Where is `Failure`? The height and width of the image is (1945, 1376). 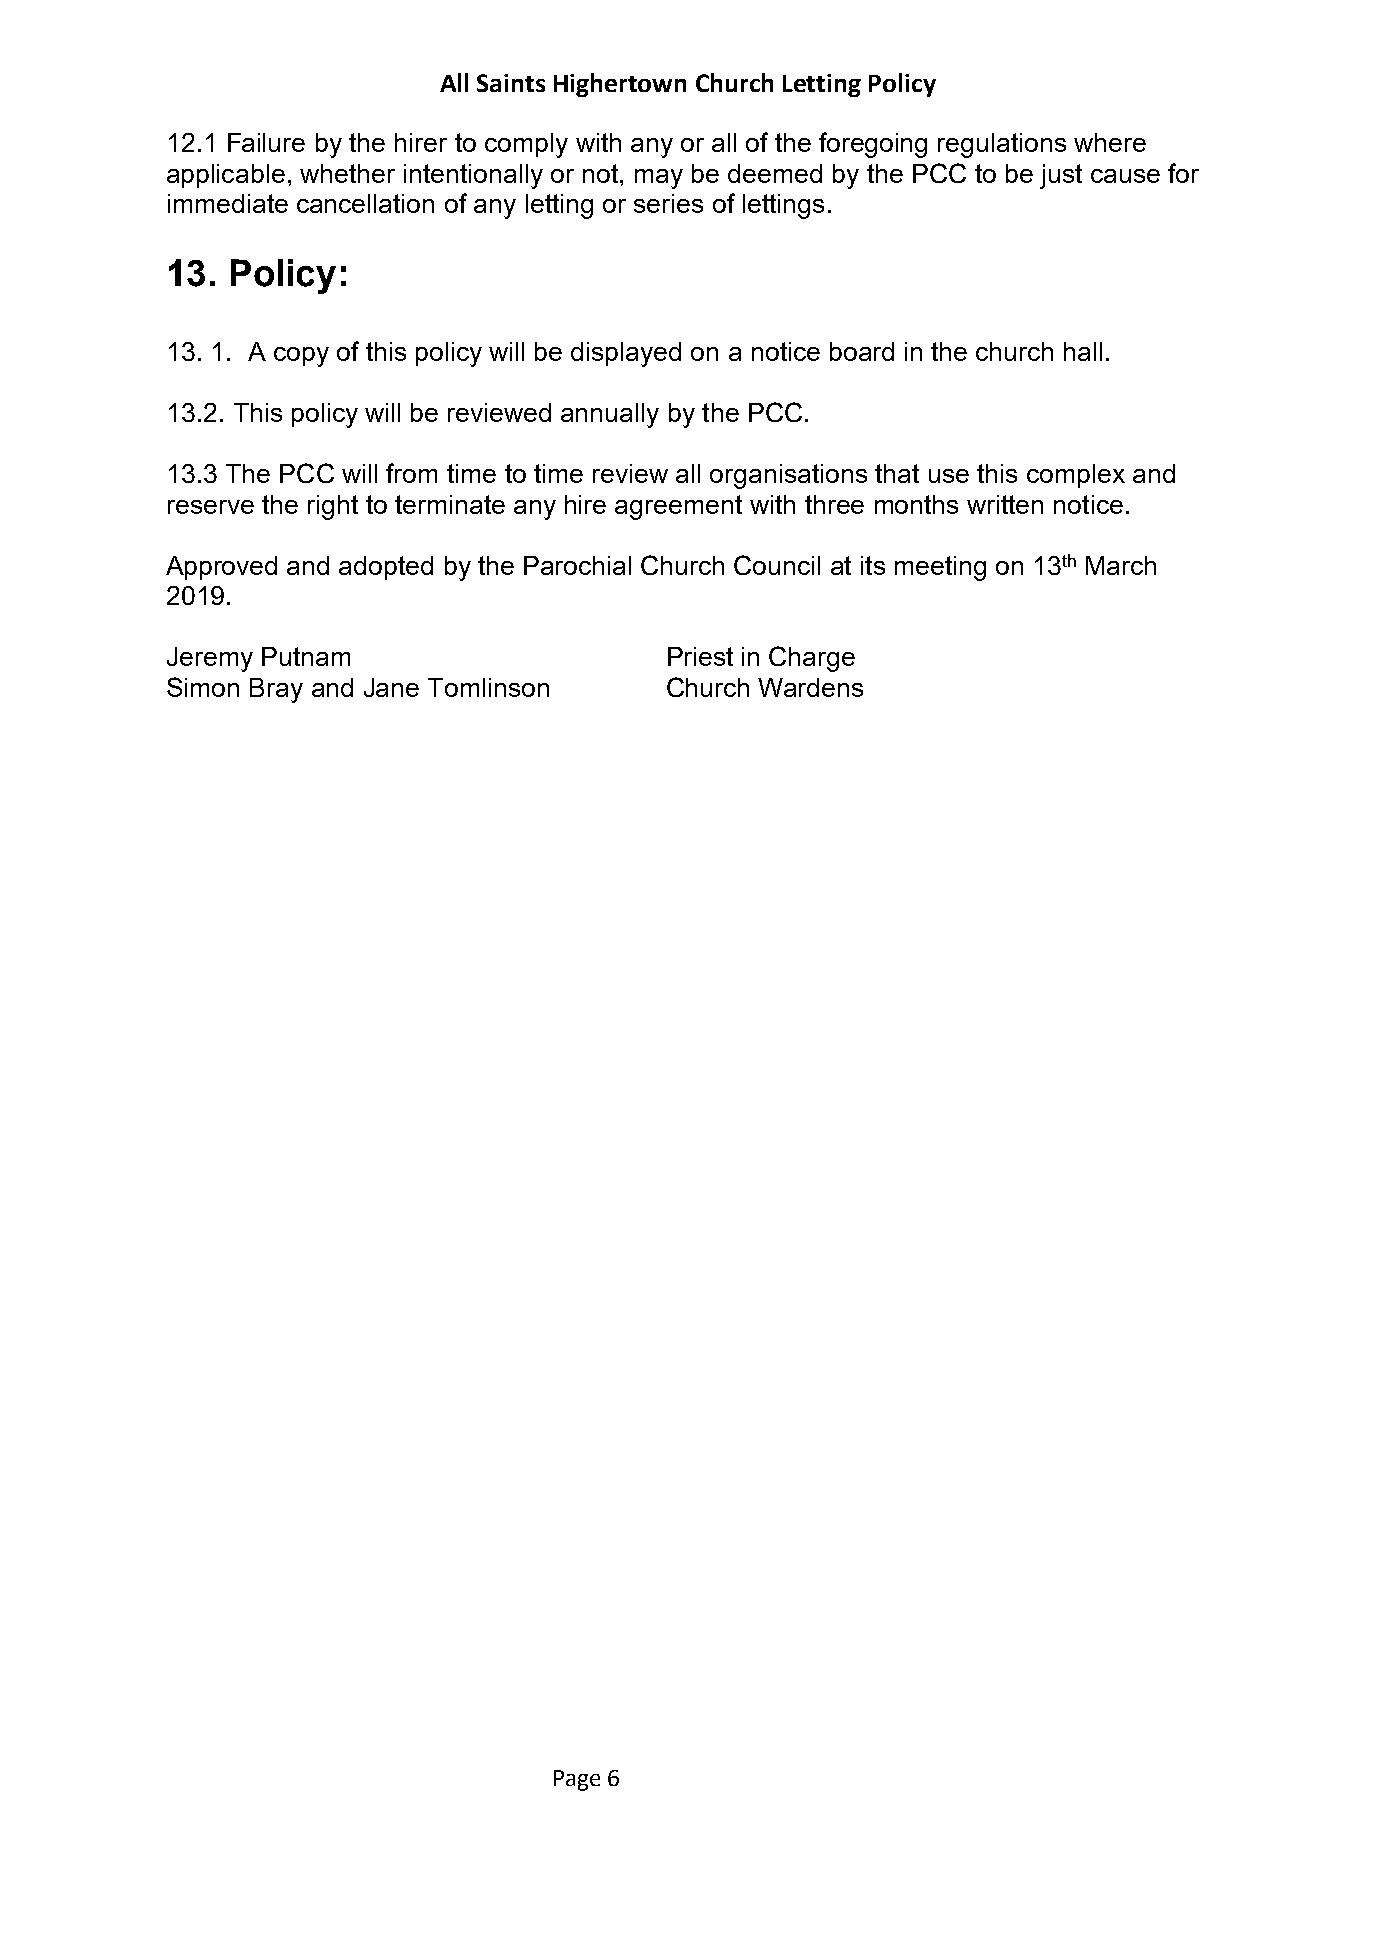
Failure is located at coordinates (266, 142).
